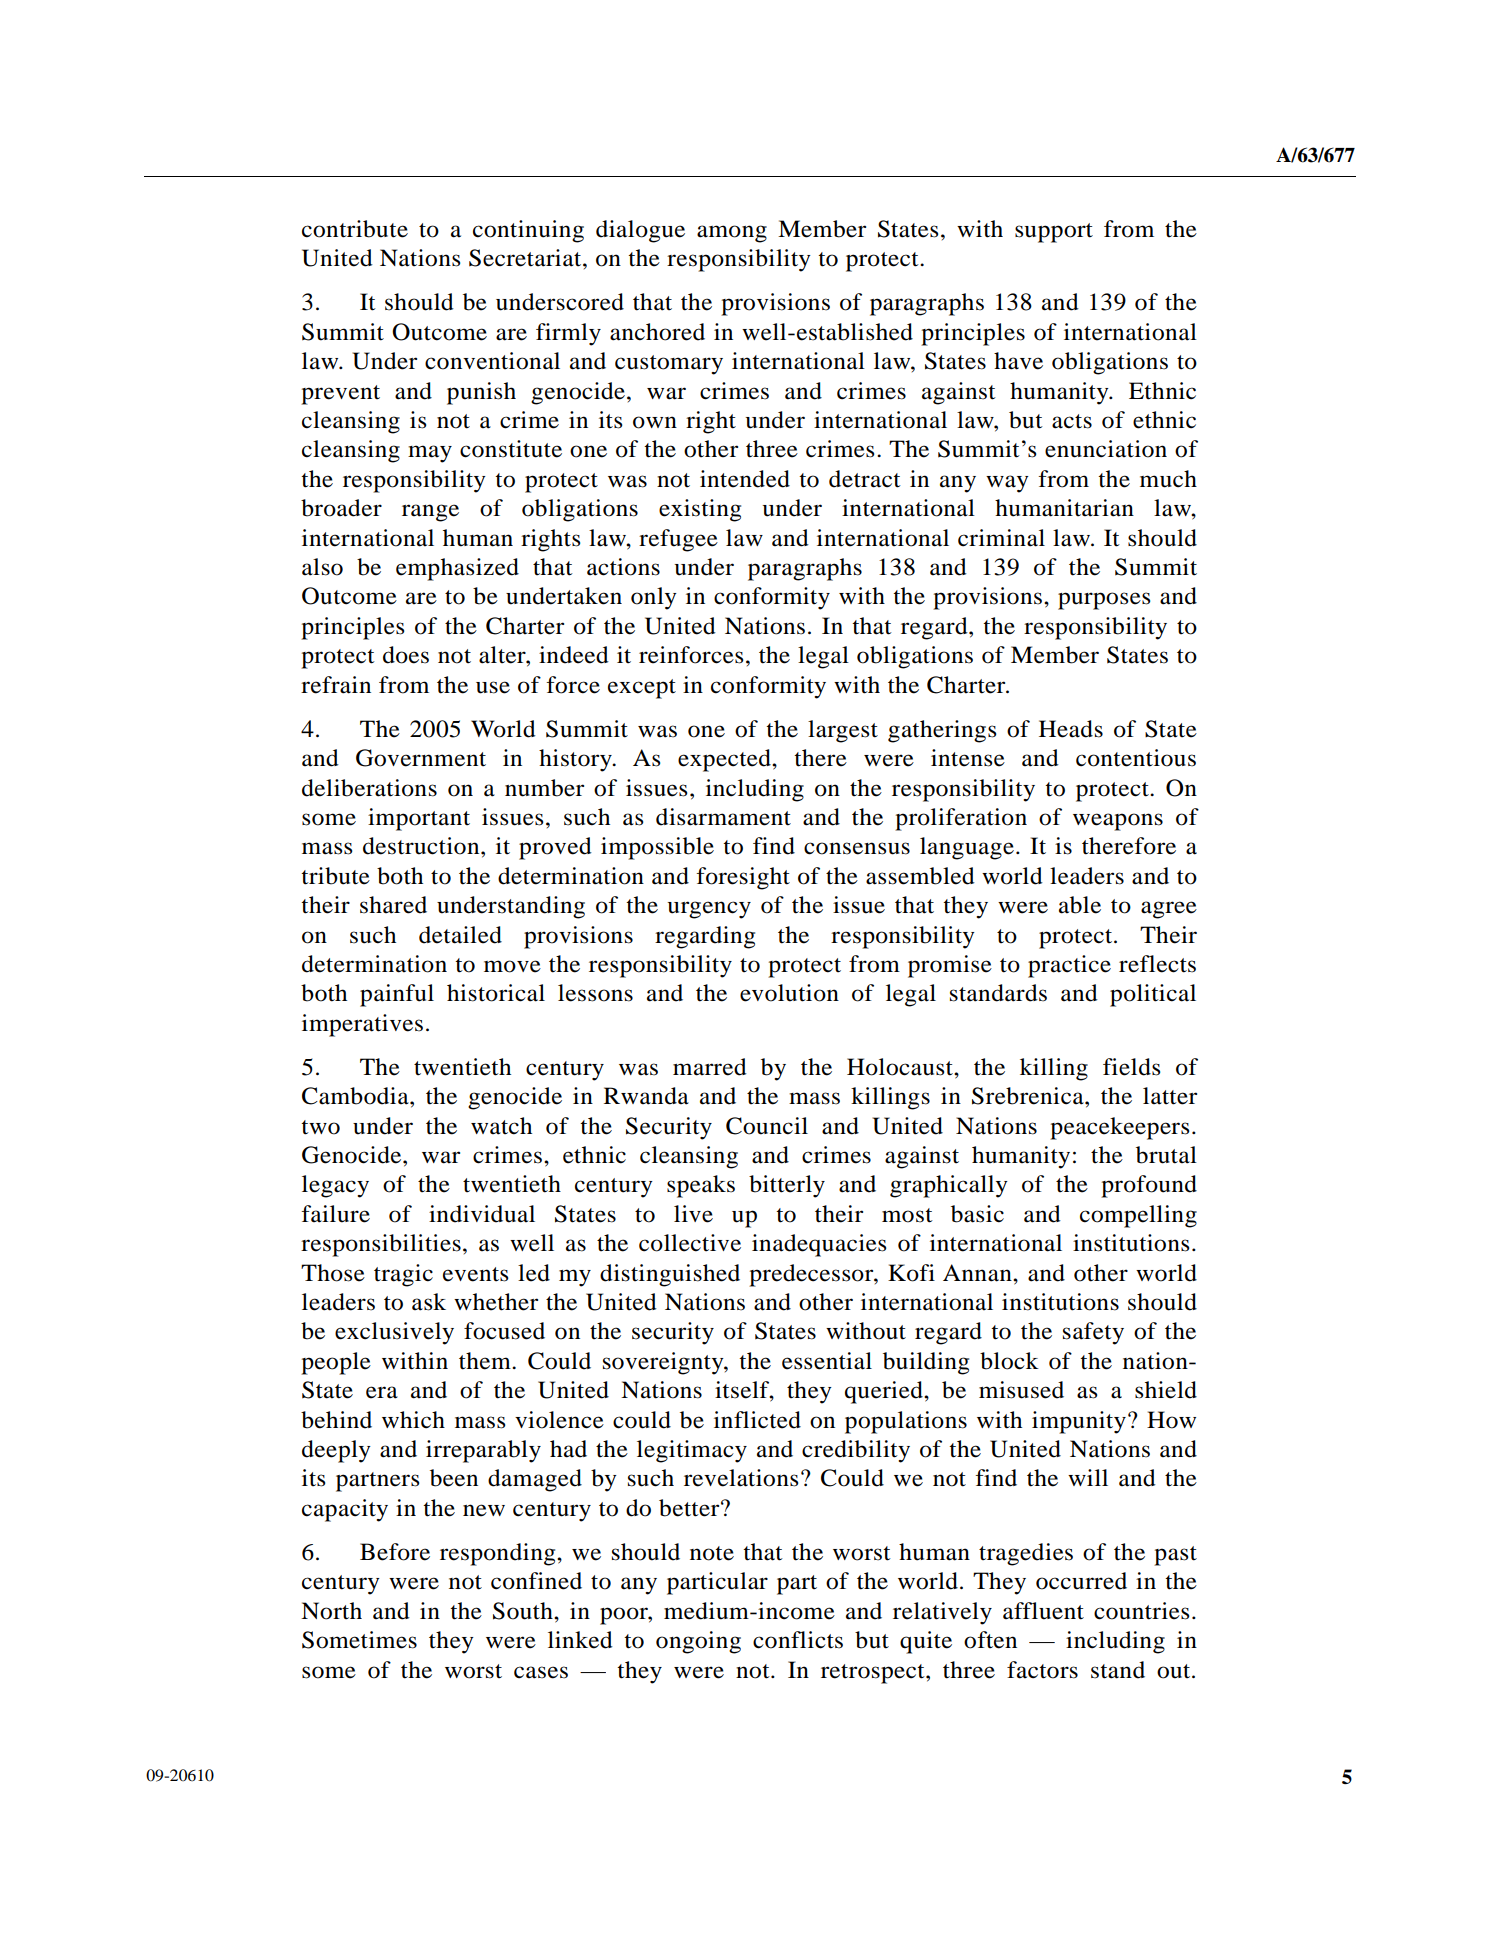 The image size is (1499, 1940). I want to click on conflicts, so click(798, 1640).
